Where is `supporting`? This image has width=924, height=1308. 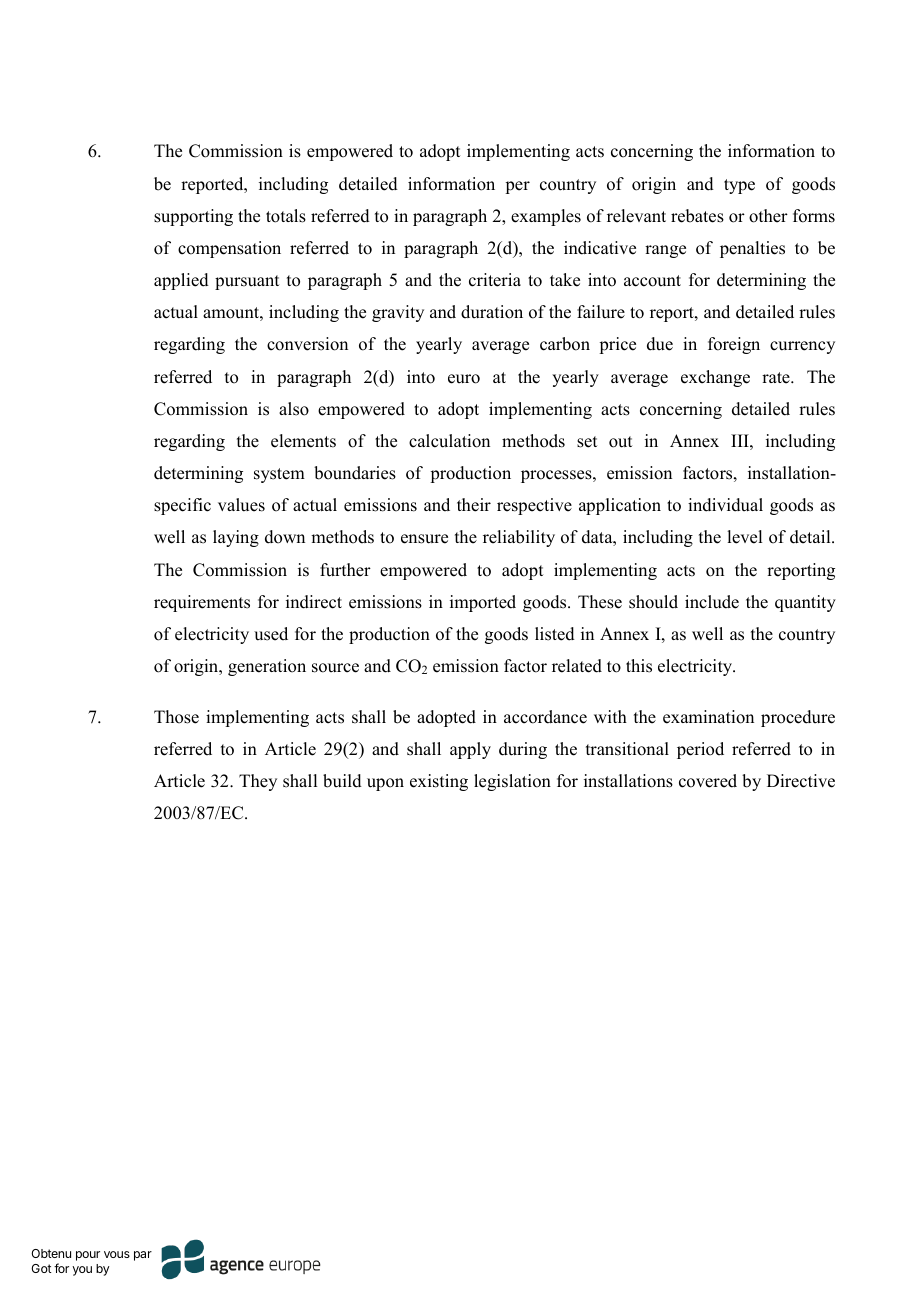 supporting is located at coordinates (193, 217).
